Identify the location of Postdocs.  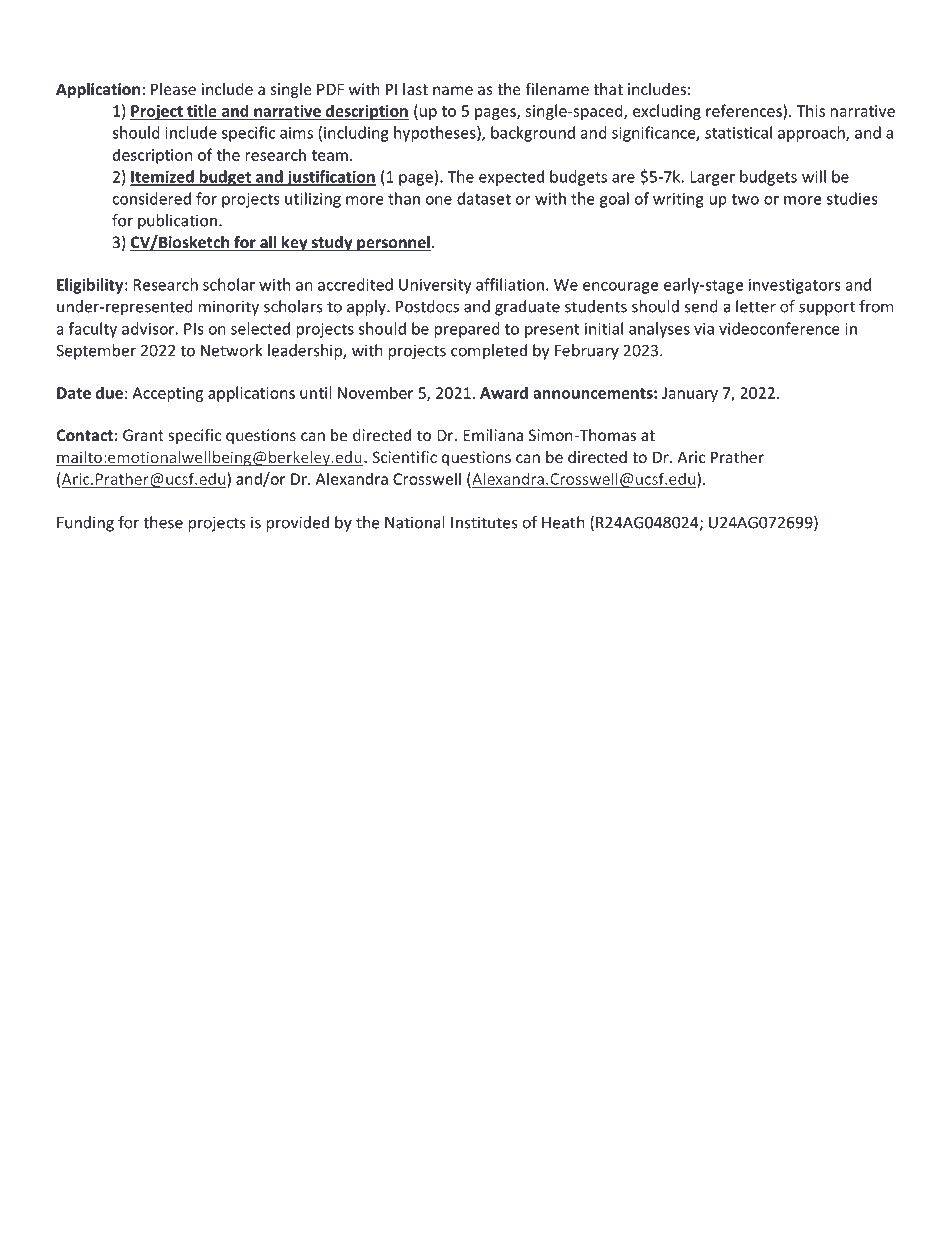
(427, 306).
